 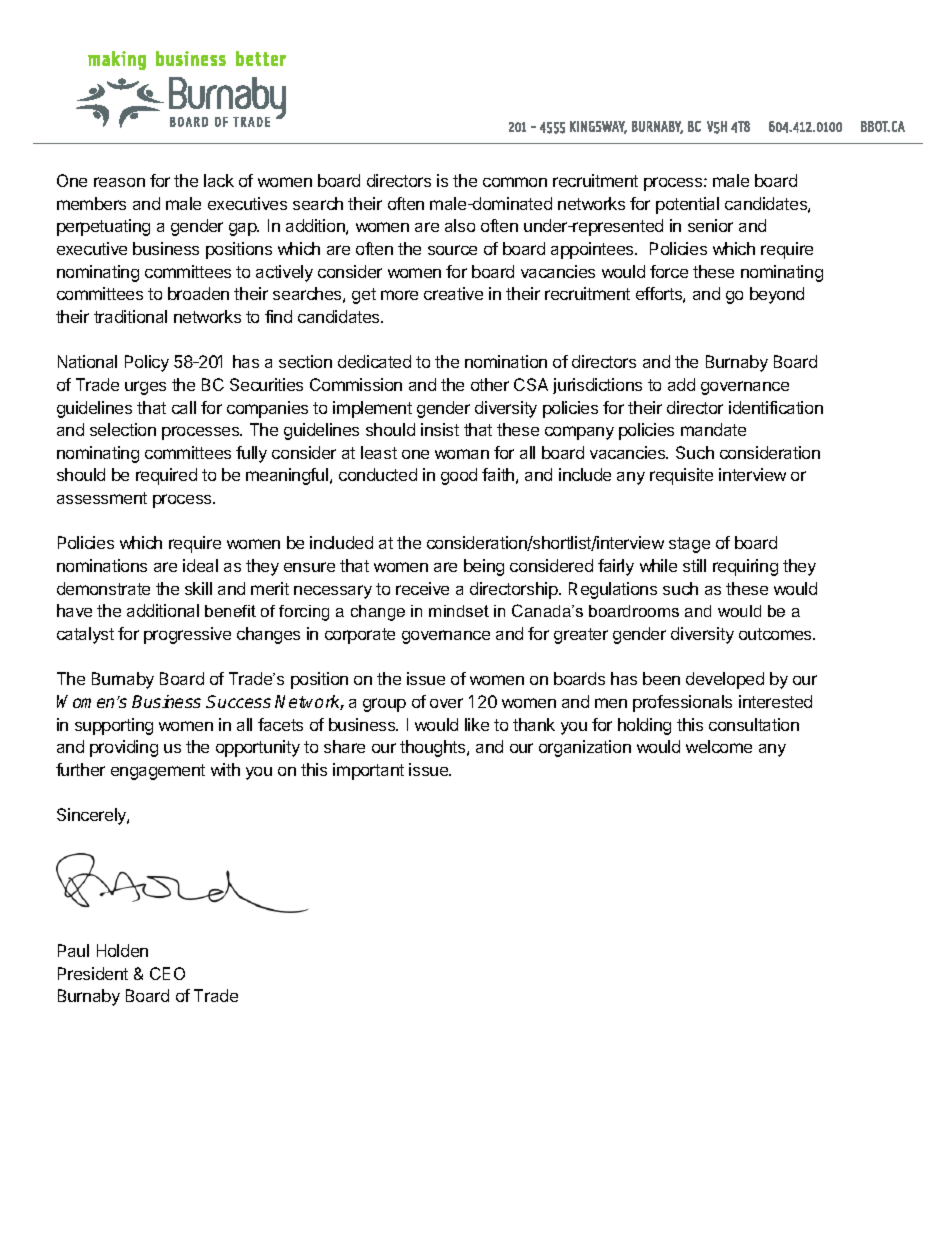 I want to click on potential, so click(x=687, y=205).
